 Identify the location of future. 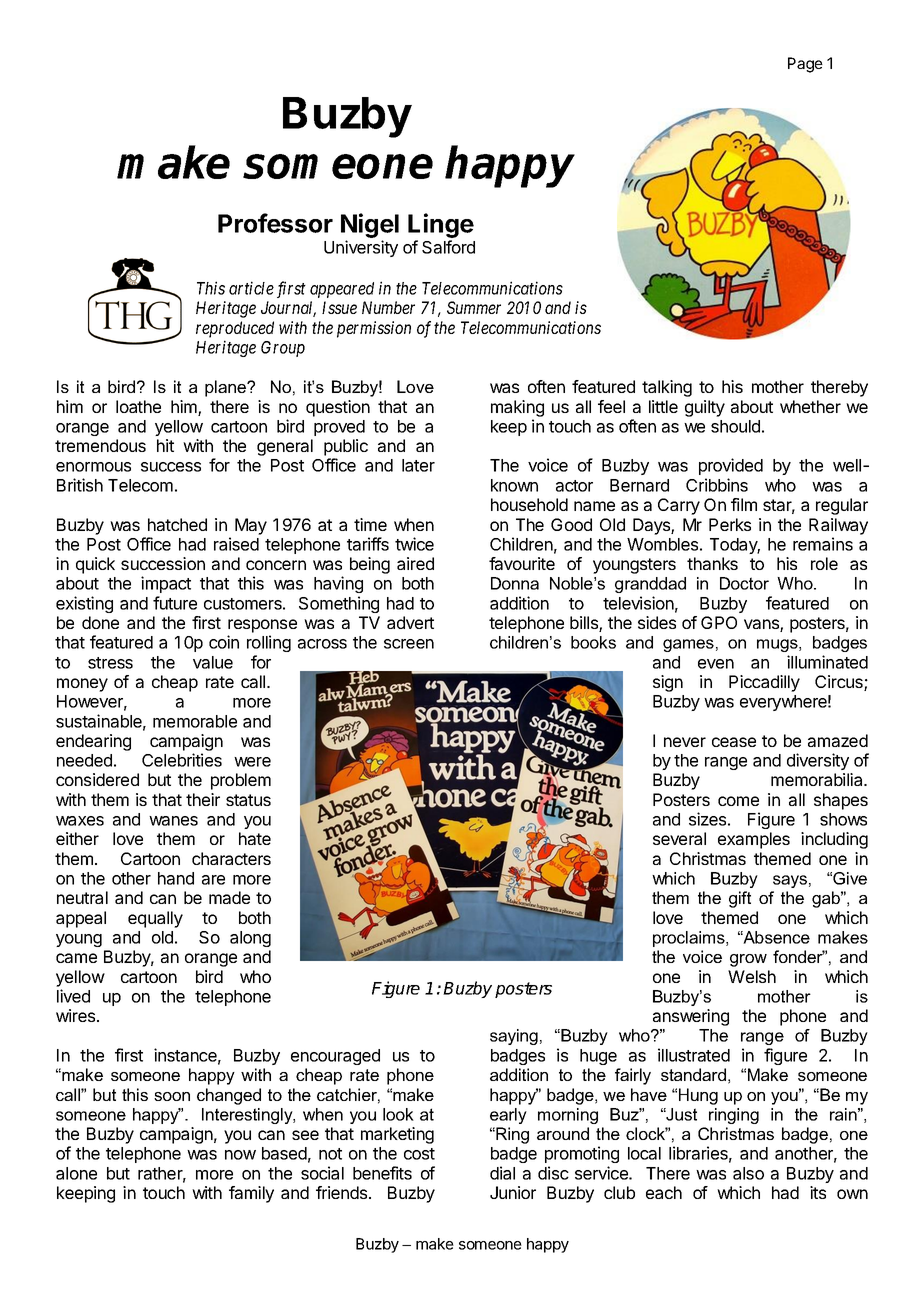
(175, 603).
